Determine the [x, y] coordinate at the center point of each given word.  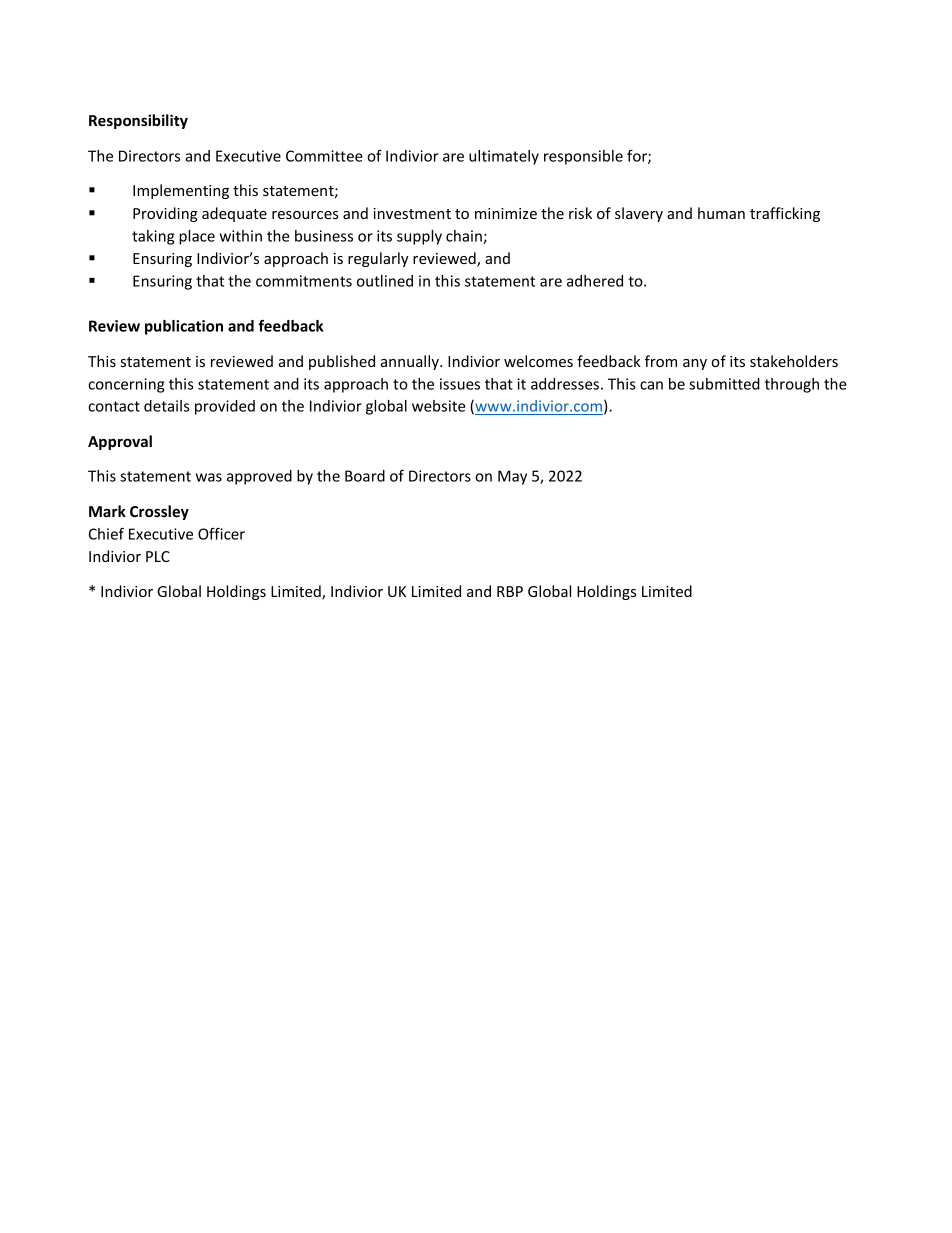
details [167, 406]
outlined [385, 281]
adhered [595, 281]
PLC [158, 556]
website [438, 406]
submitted [724, 384]
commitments [304, 281]
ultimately [504, 157]
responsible [583, 157]
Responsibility [138, 121]
